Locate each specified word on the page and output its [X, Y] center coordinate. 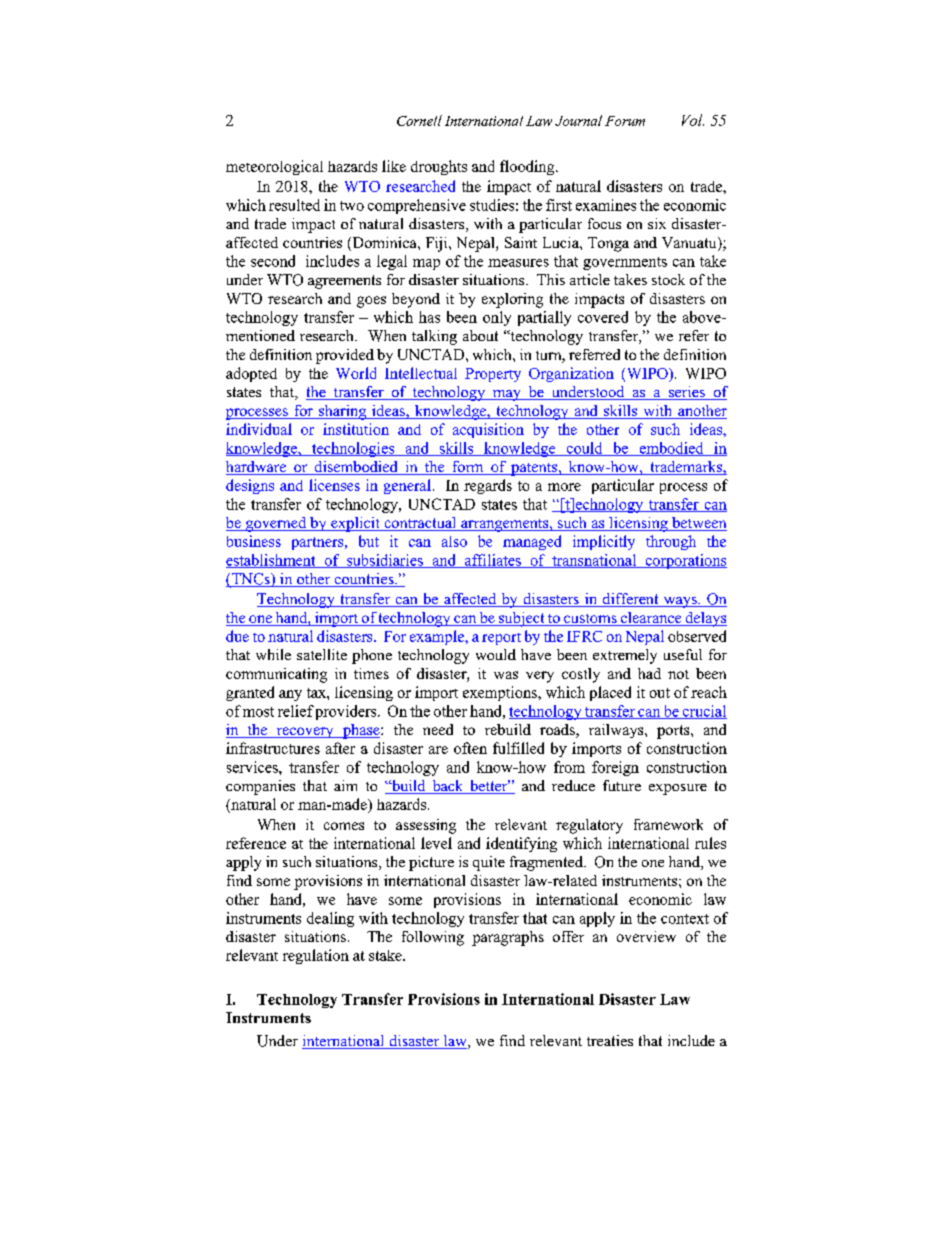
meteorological [274, 167]
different [630, 600]
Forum [625, 121]
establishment [272, 561]
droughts [439, 167]
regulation [316, 956]
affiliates [492, 561]
